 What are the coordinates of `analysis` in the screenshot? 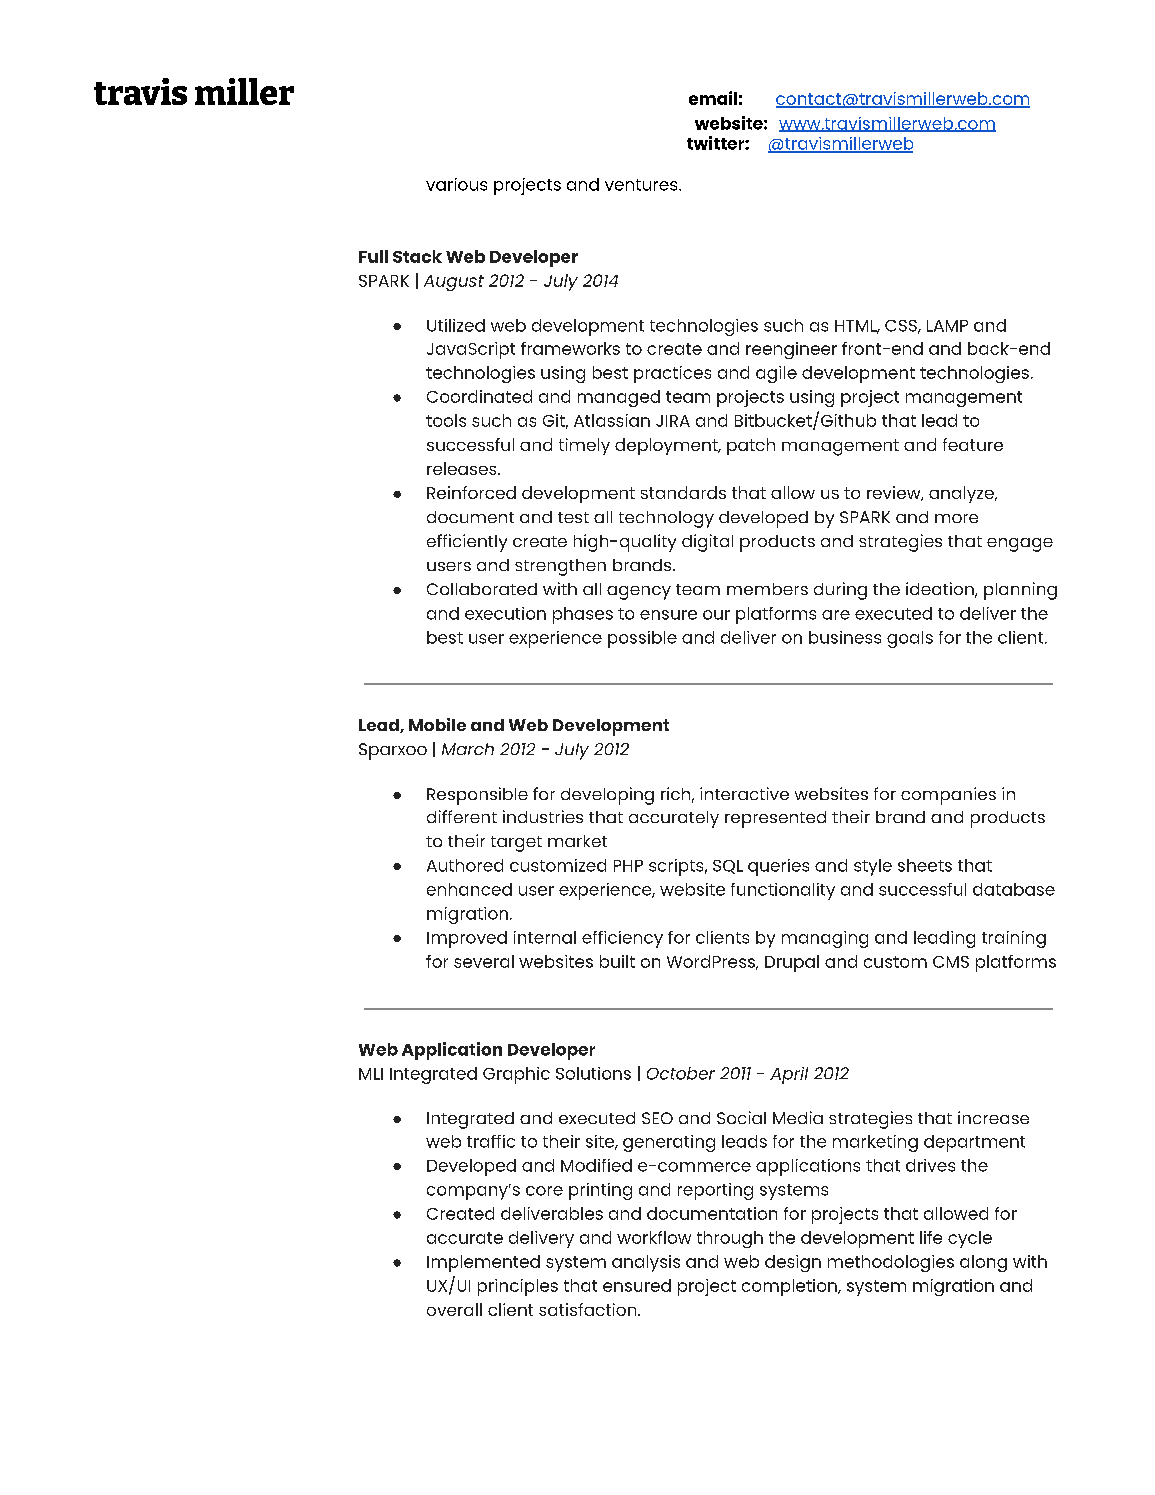 It's located at (646, 1263).
